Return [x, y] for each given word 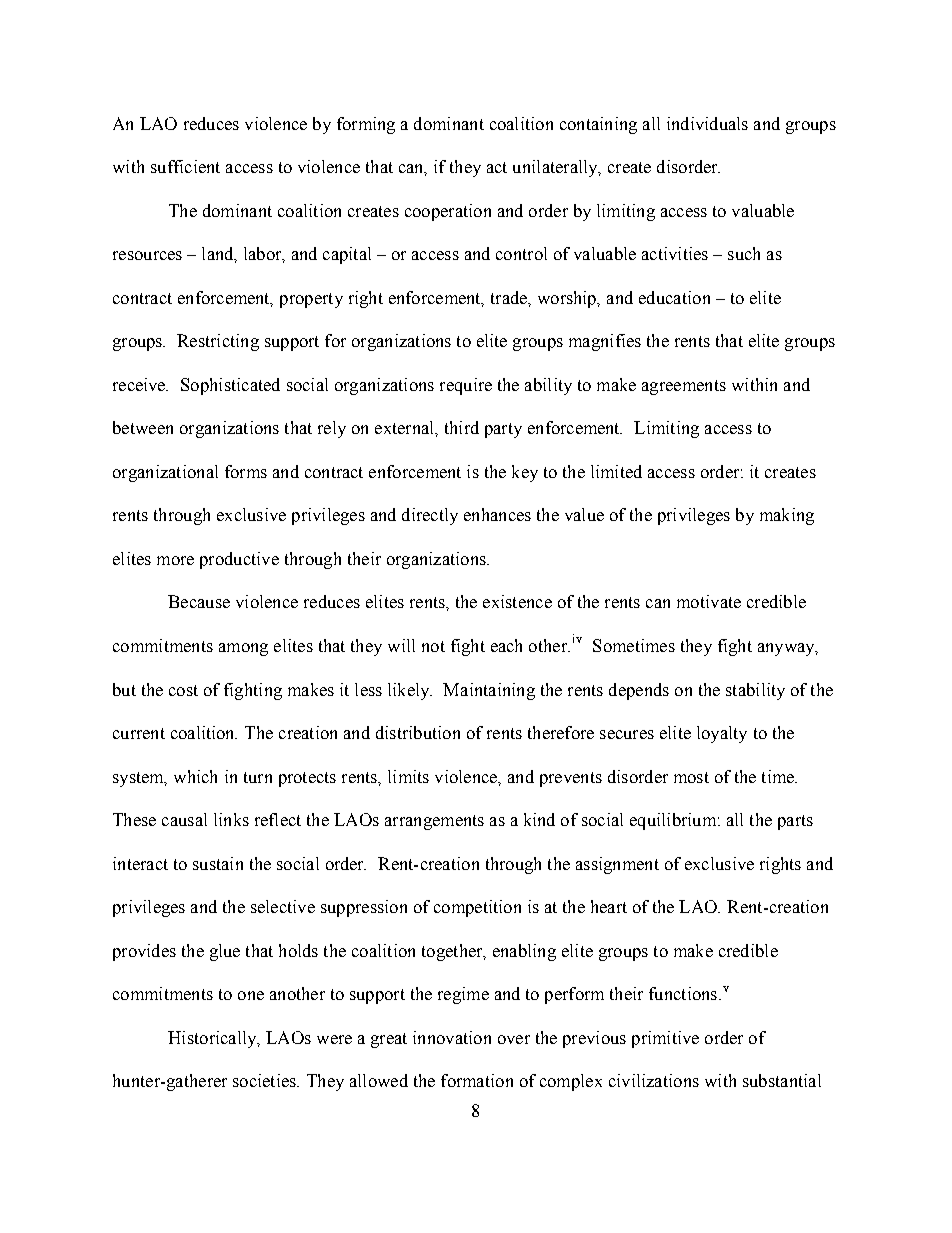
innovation [452, 1037]
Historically [213, 1039]
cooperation [448, 212]
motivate [709, 601]
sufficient [185, 166]
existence [517, 601]
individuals [707, 123]
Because [199, 601]
